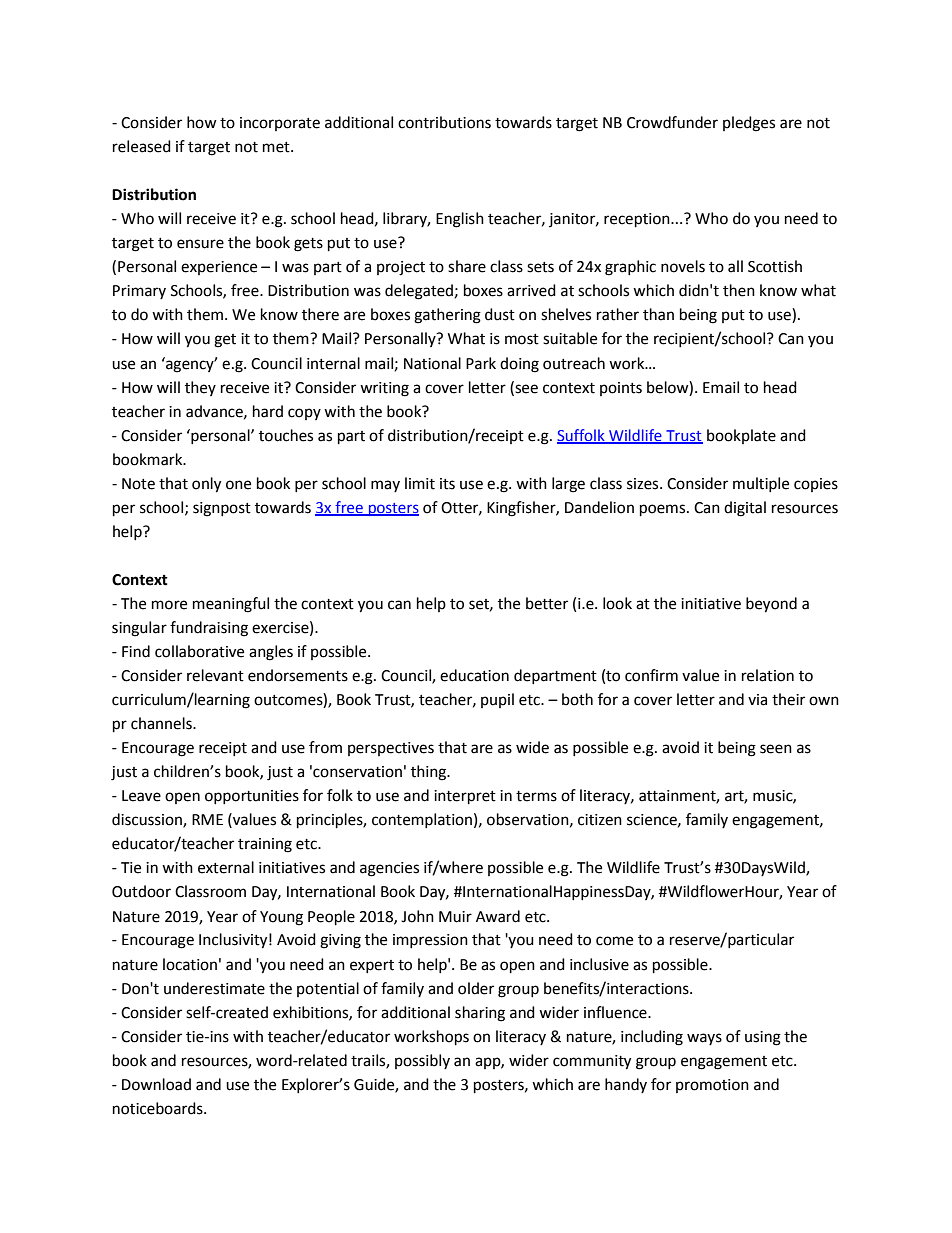  Describe the element at coordinates (745, 509) in the image. I see `digital` at that location.
